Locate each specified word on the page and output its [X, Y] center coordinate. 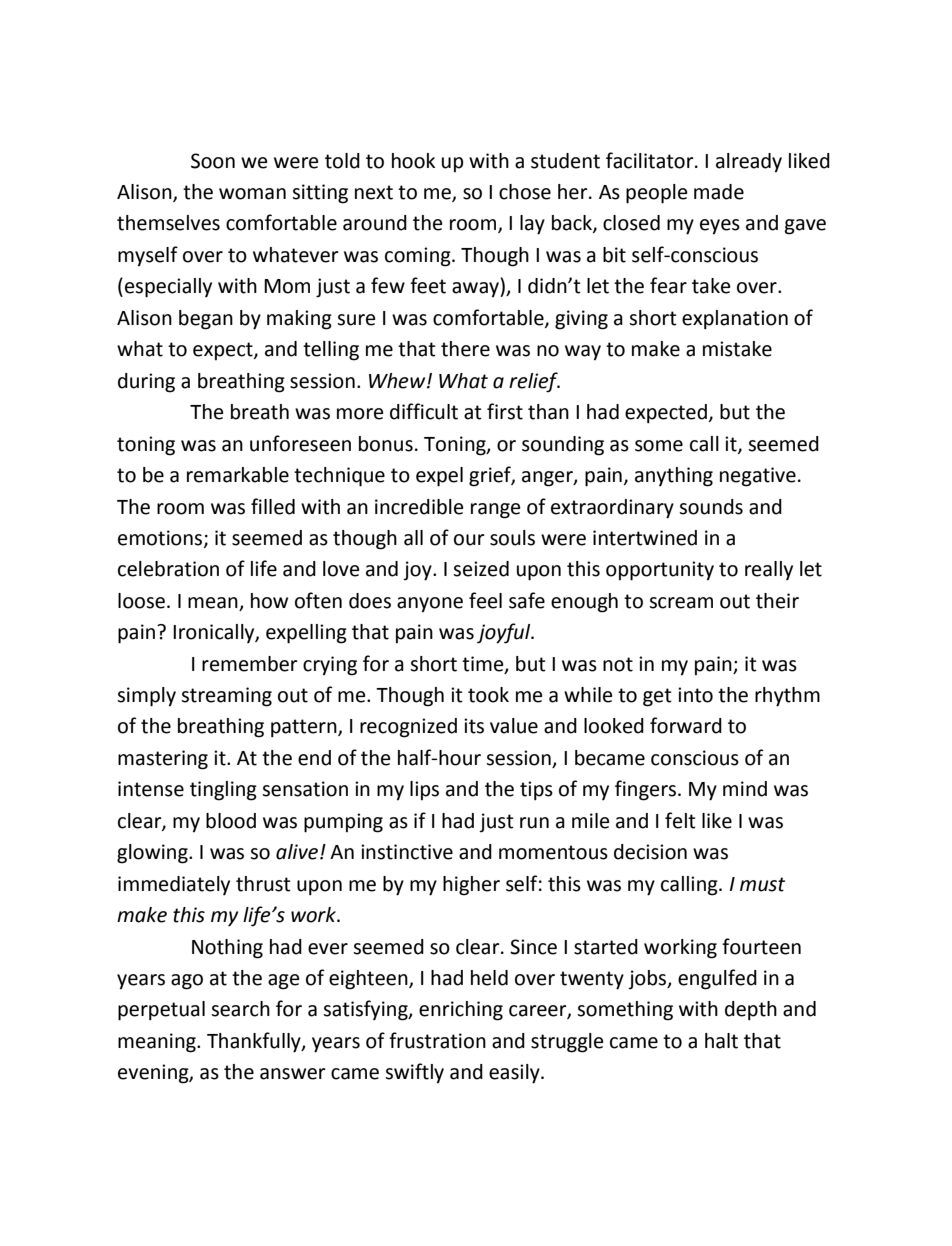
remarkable [238, 475]
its [474, 726]
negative [758, 477]
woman [252, 194]
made [719, 192]
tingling [223, 791]
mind [745, 789]
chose [525, 192]
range [495, 511]
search [240, 1009]
